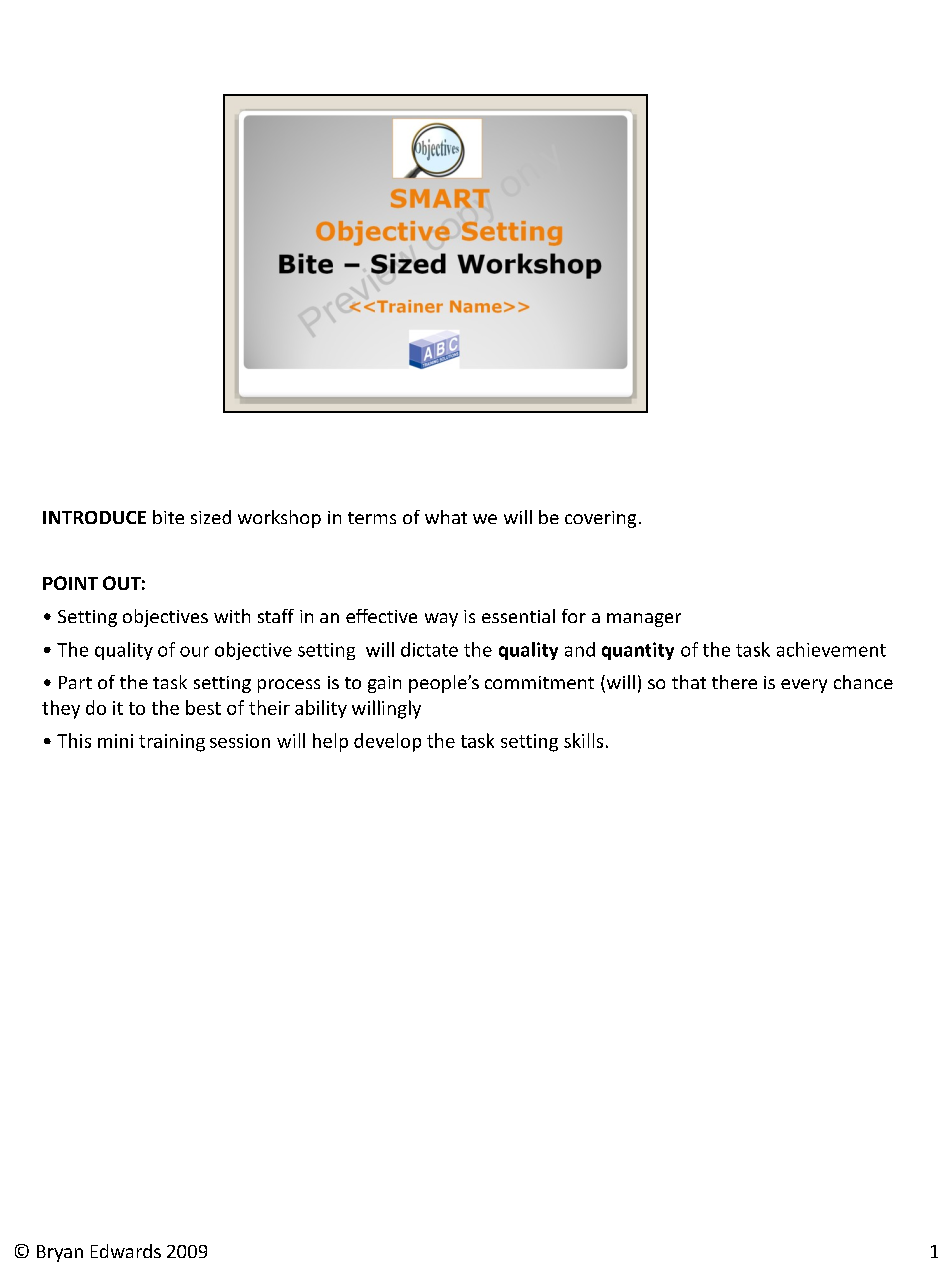  What do you see at coordinates (600, 519) in the image?
I see `covering` at bounding box center [600, 519].
